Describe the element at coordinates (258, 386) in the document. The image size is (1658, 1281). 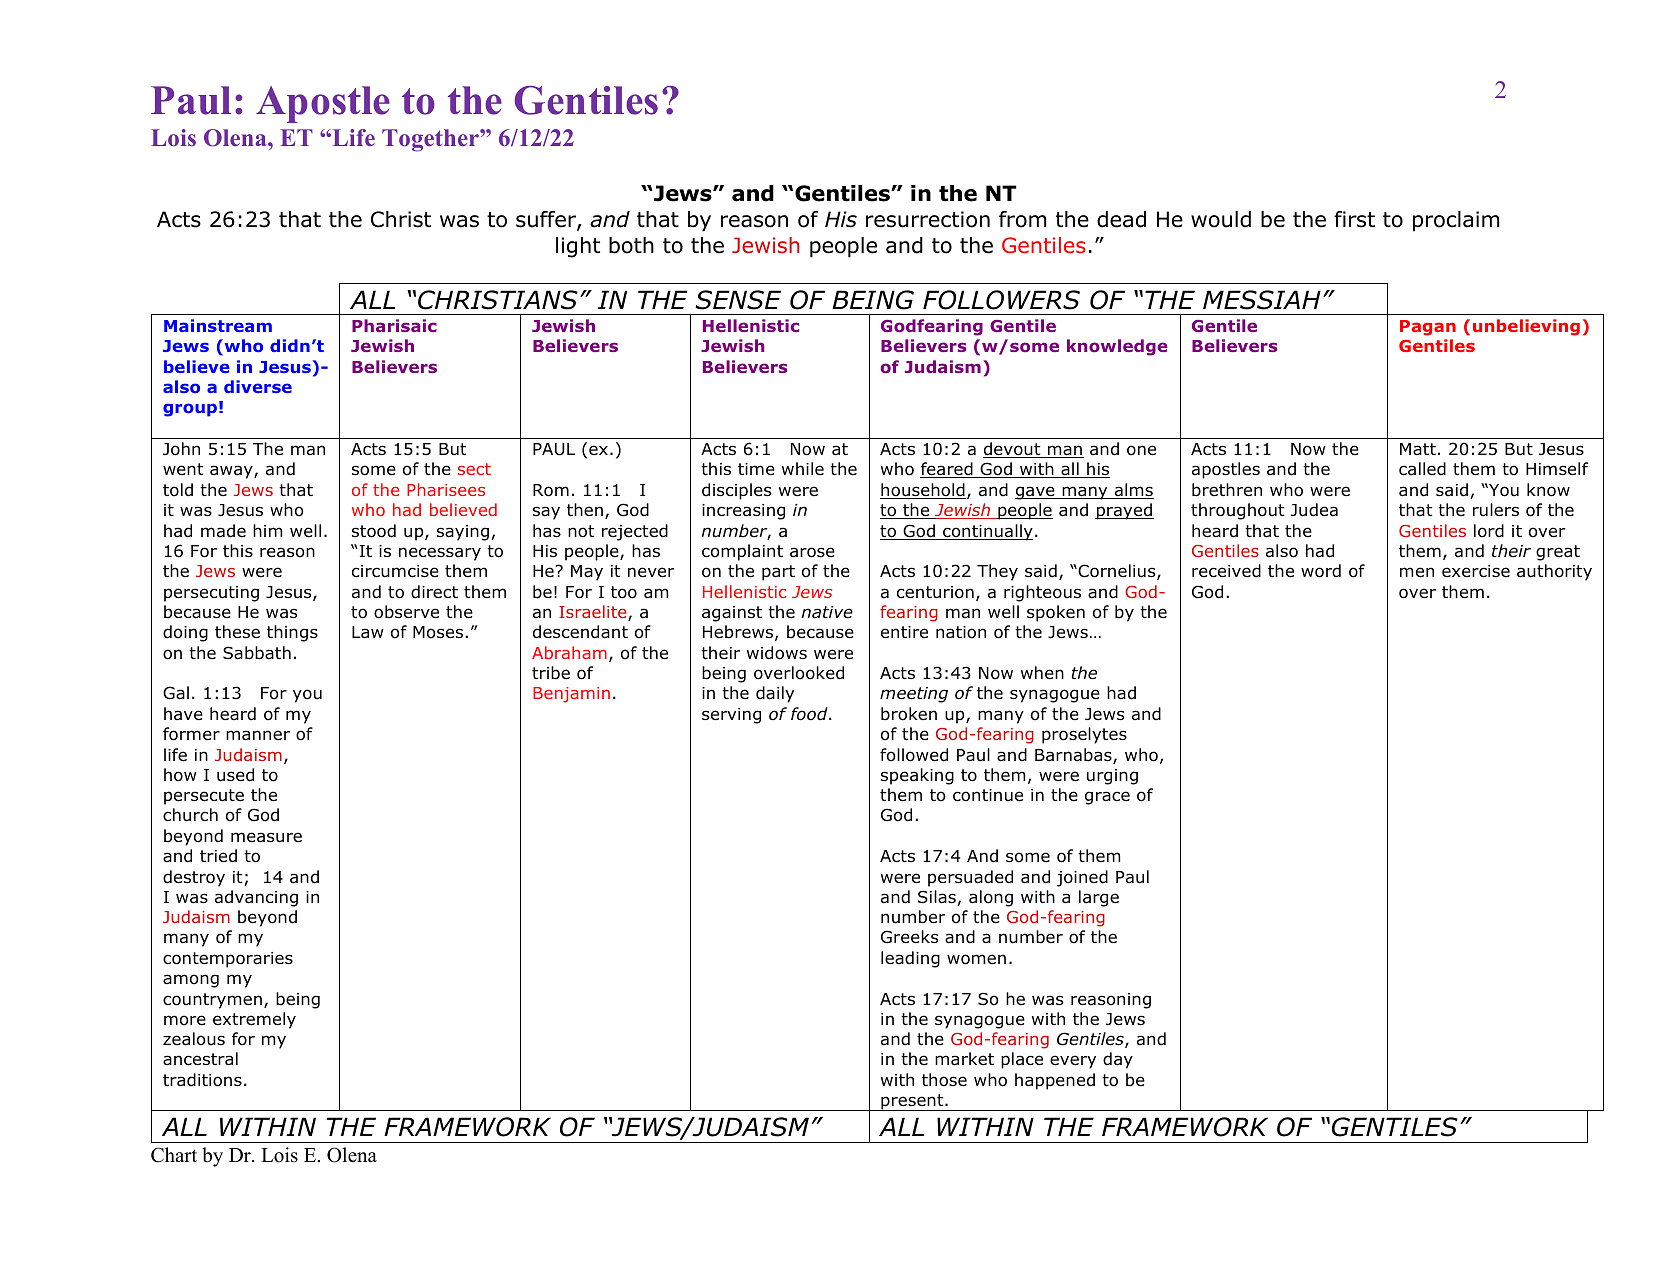
I see `diverse` at that location.
